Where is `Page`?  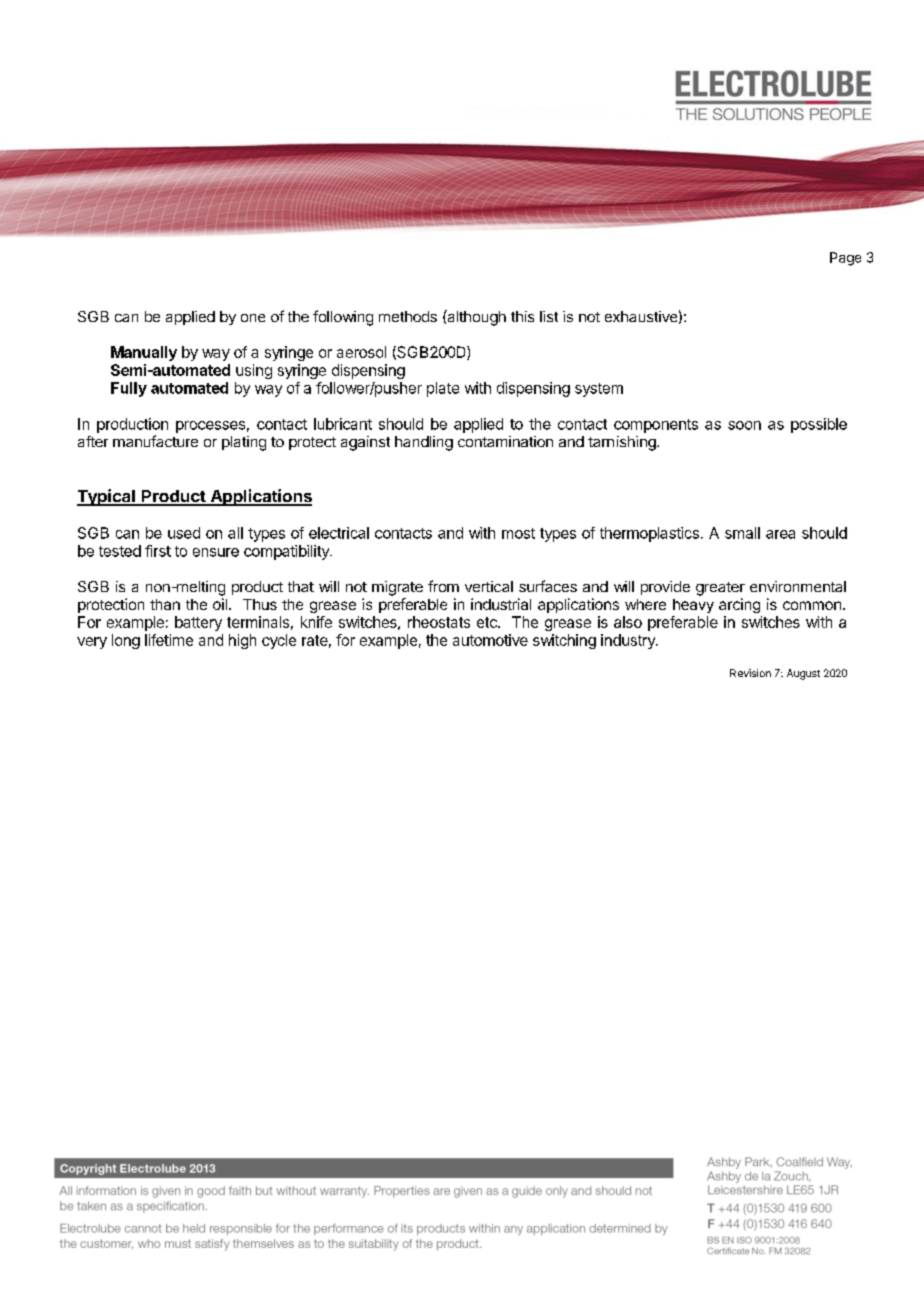 Page is located at coordinates (845, 259).
